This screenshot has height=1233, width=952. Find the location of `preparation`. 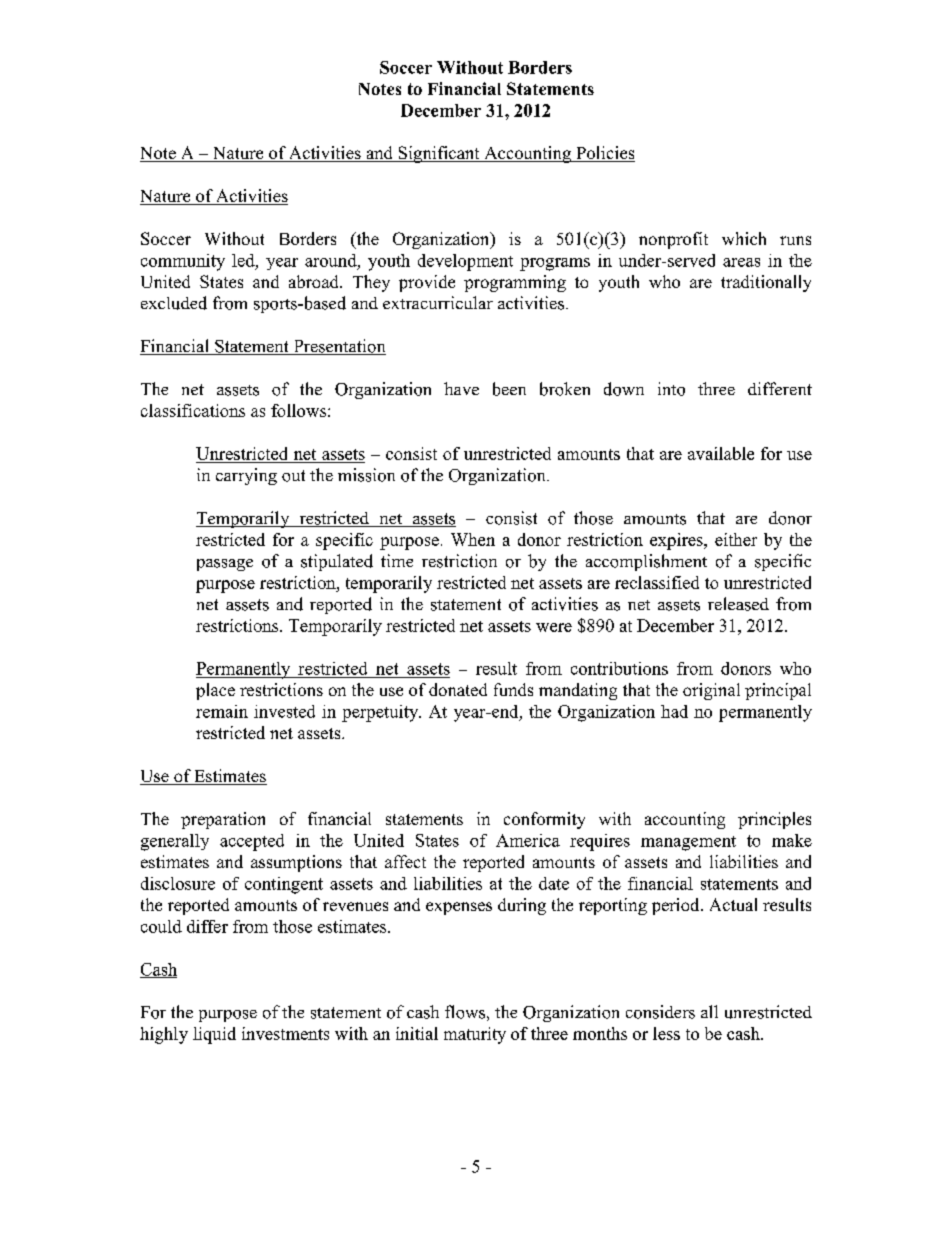

preparation is located at coordinates (223, 820).
